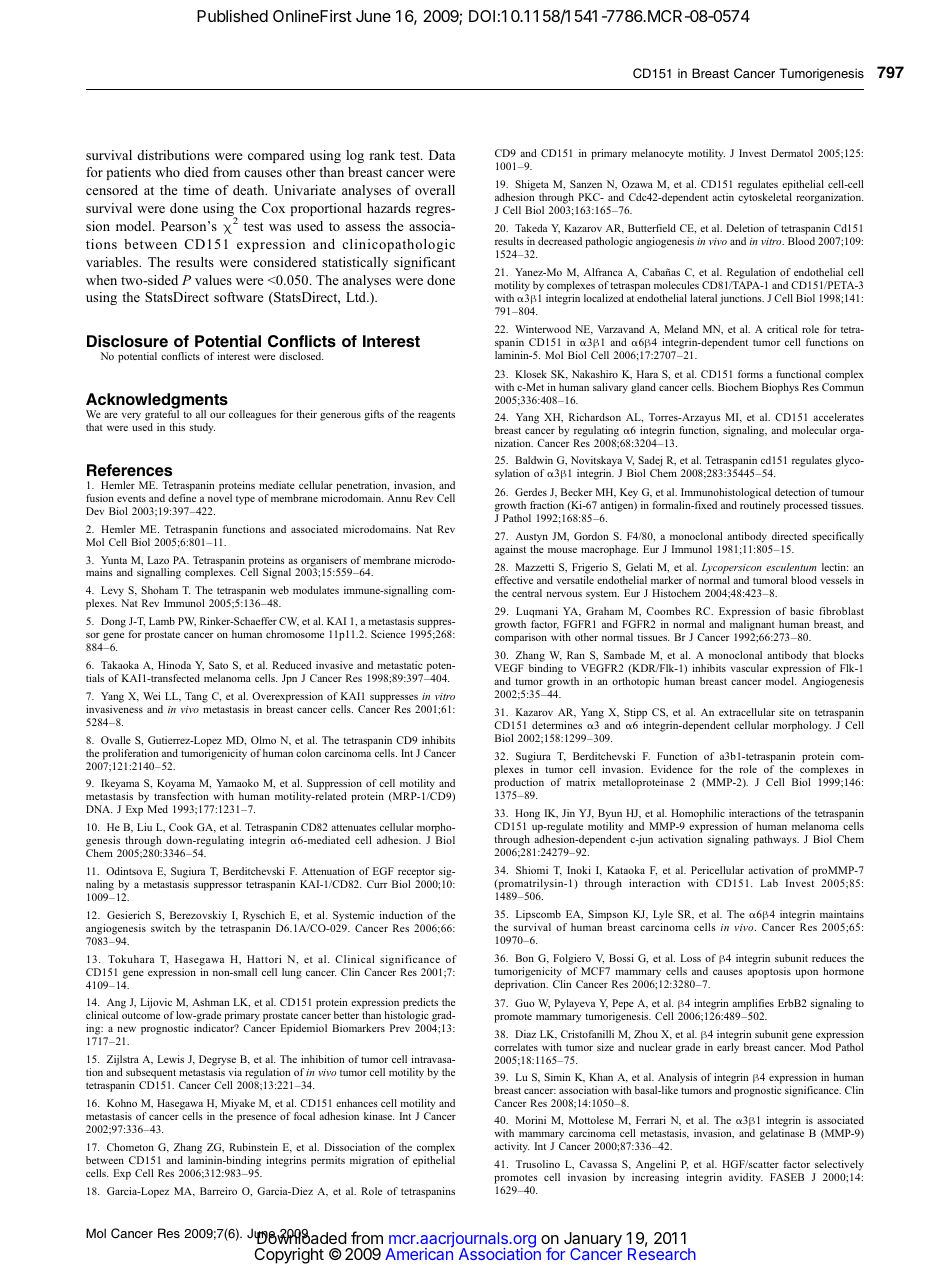 The image size is (952, 1275). What do you see at coordinates (162, 621) in the page?
I see `Lamb` at bounding box center [162, 621].
